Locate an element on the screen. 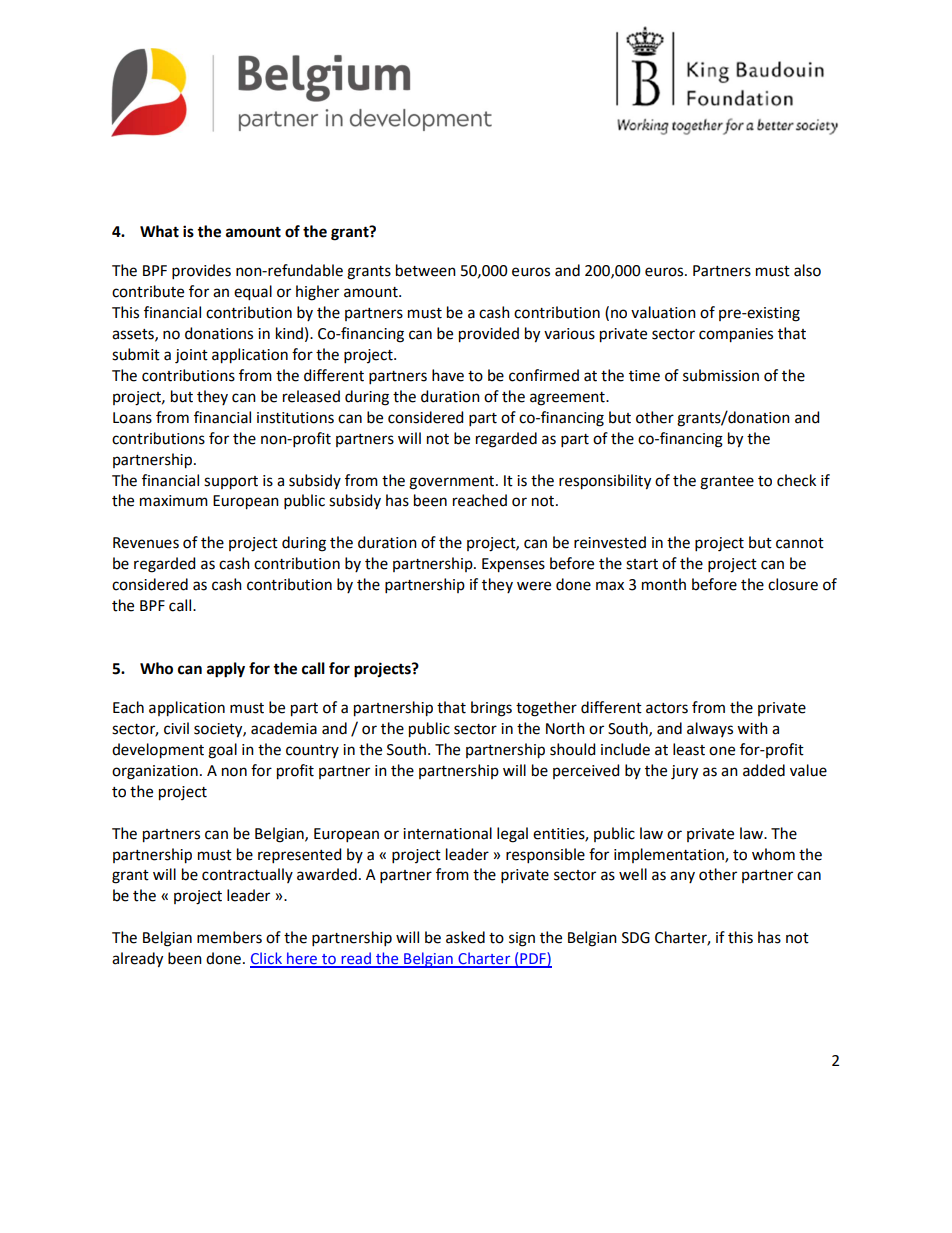 The image size is (952, 1233). between is located at coordinates (426, 270).
